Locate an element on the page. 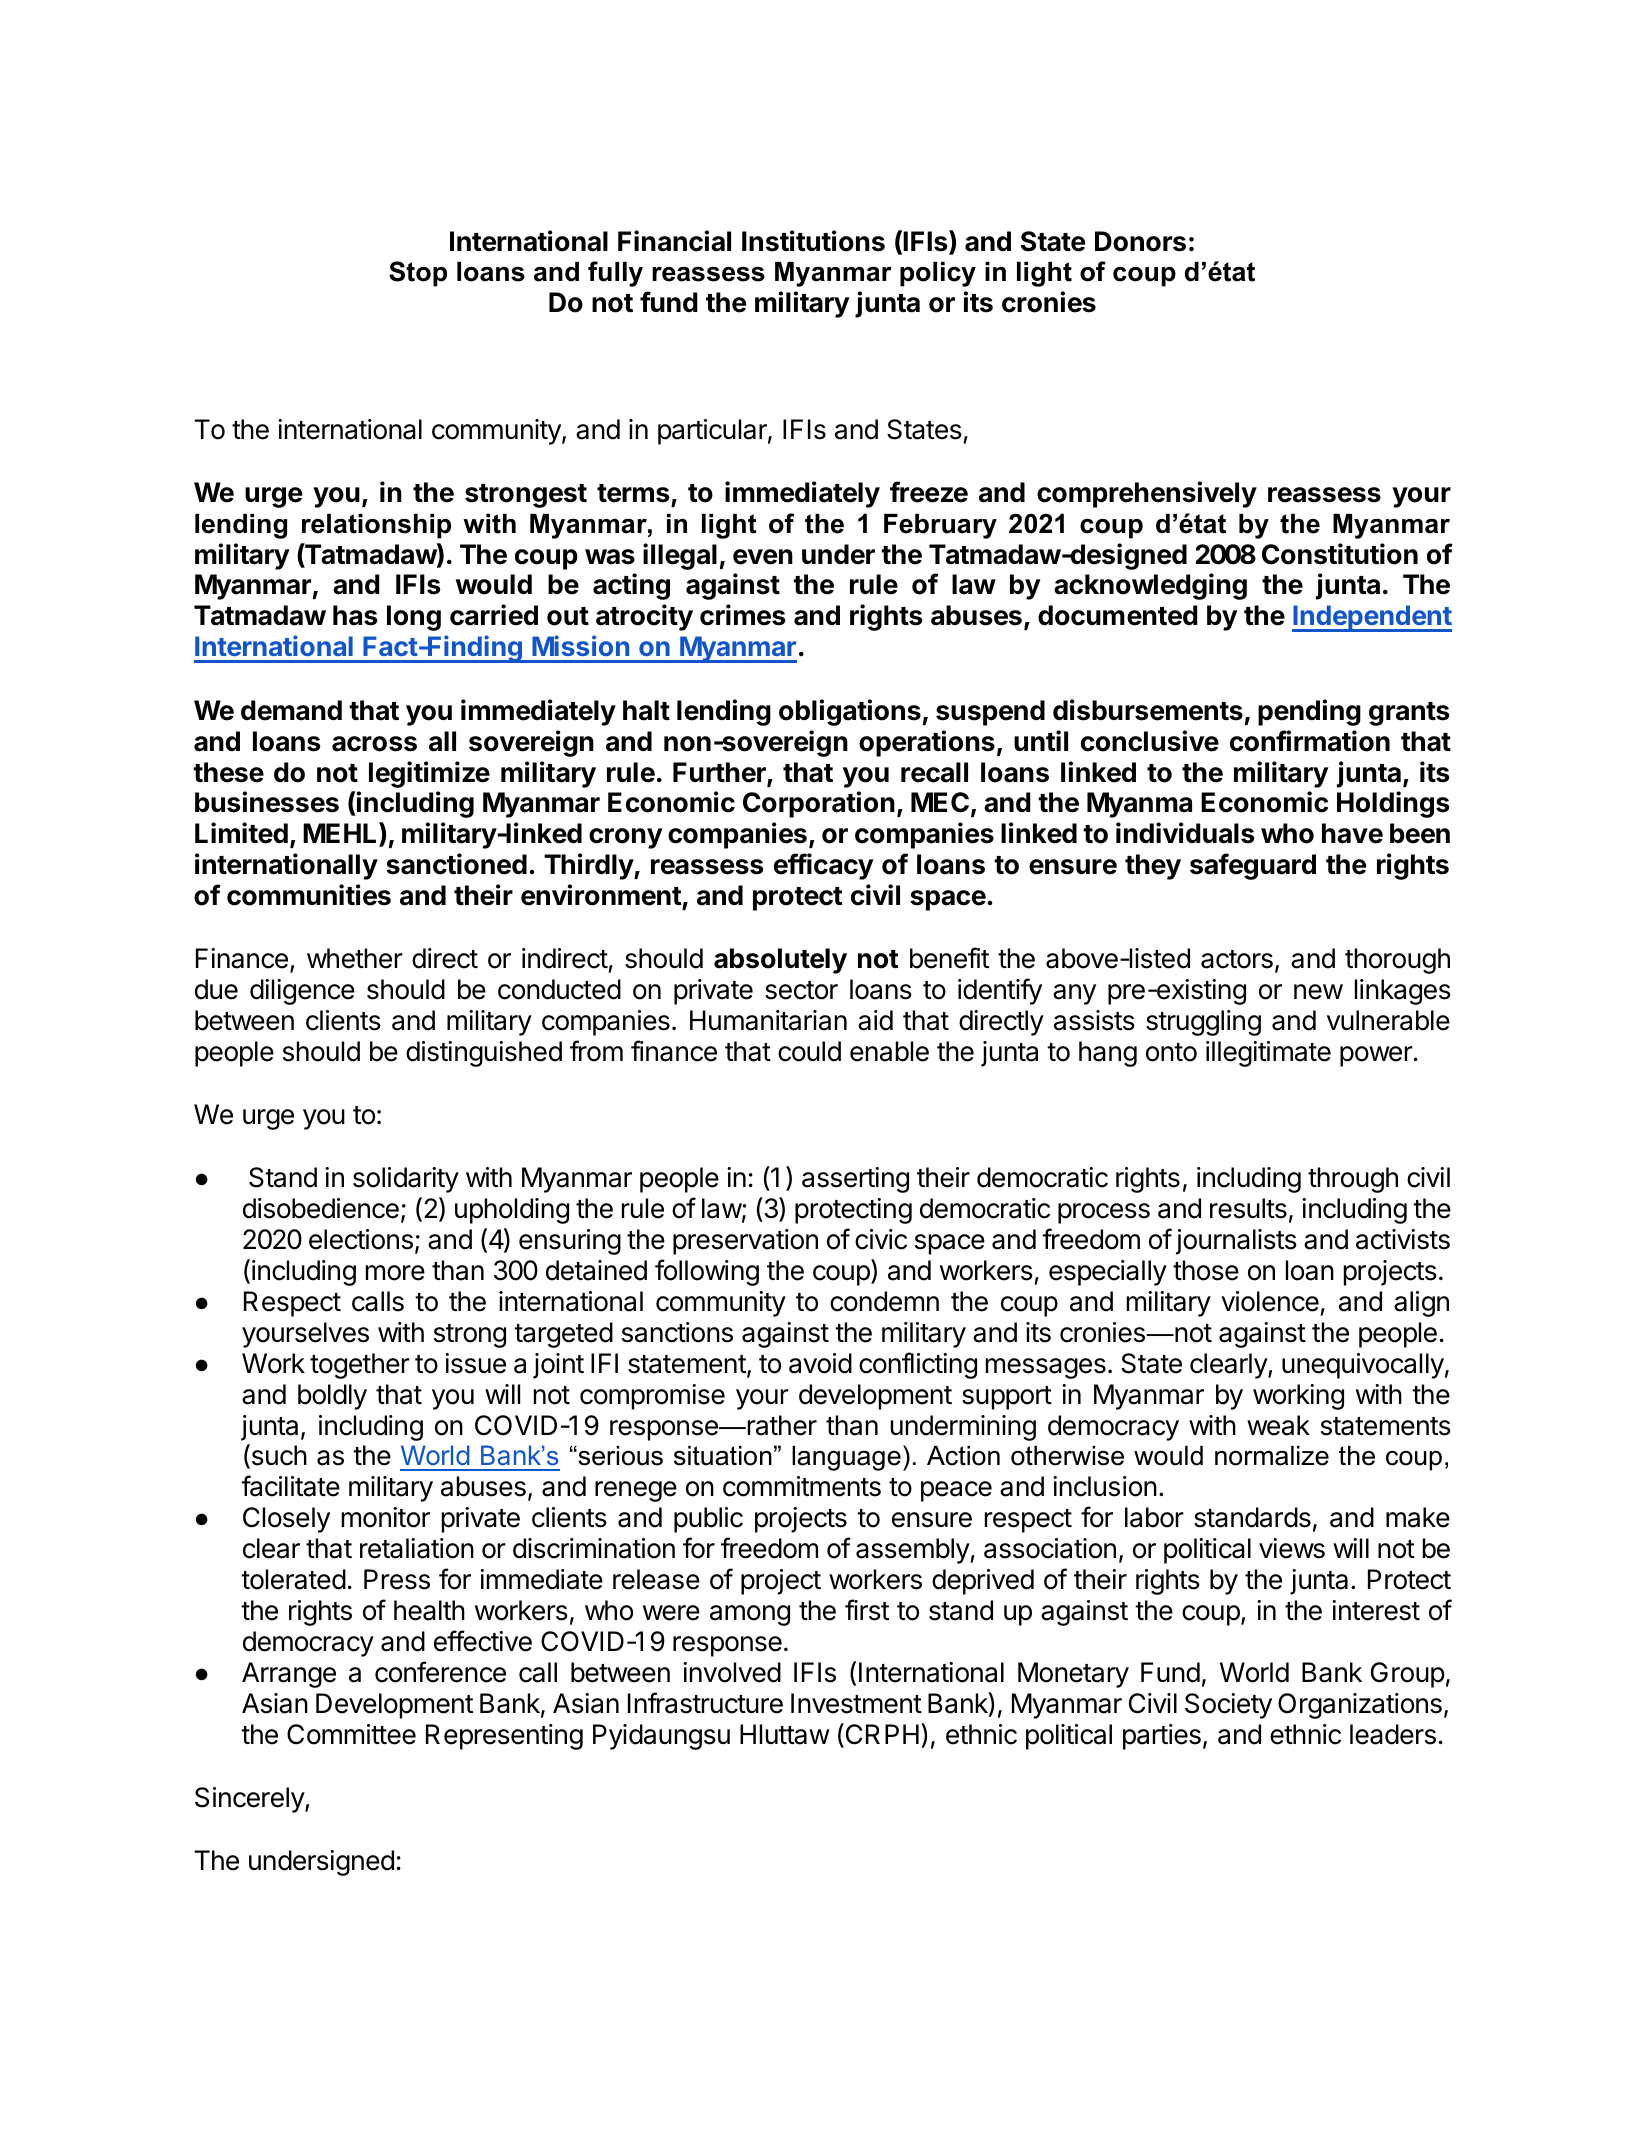  could is located at coordinates (809, 1051).
